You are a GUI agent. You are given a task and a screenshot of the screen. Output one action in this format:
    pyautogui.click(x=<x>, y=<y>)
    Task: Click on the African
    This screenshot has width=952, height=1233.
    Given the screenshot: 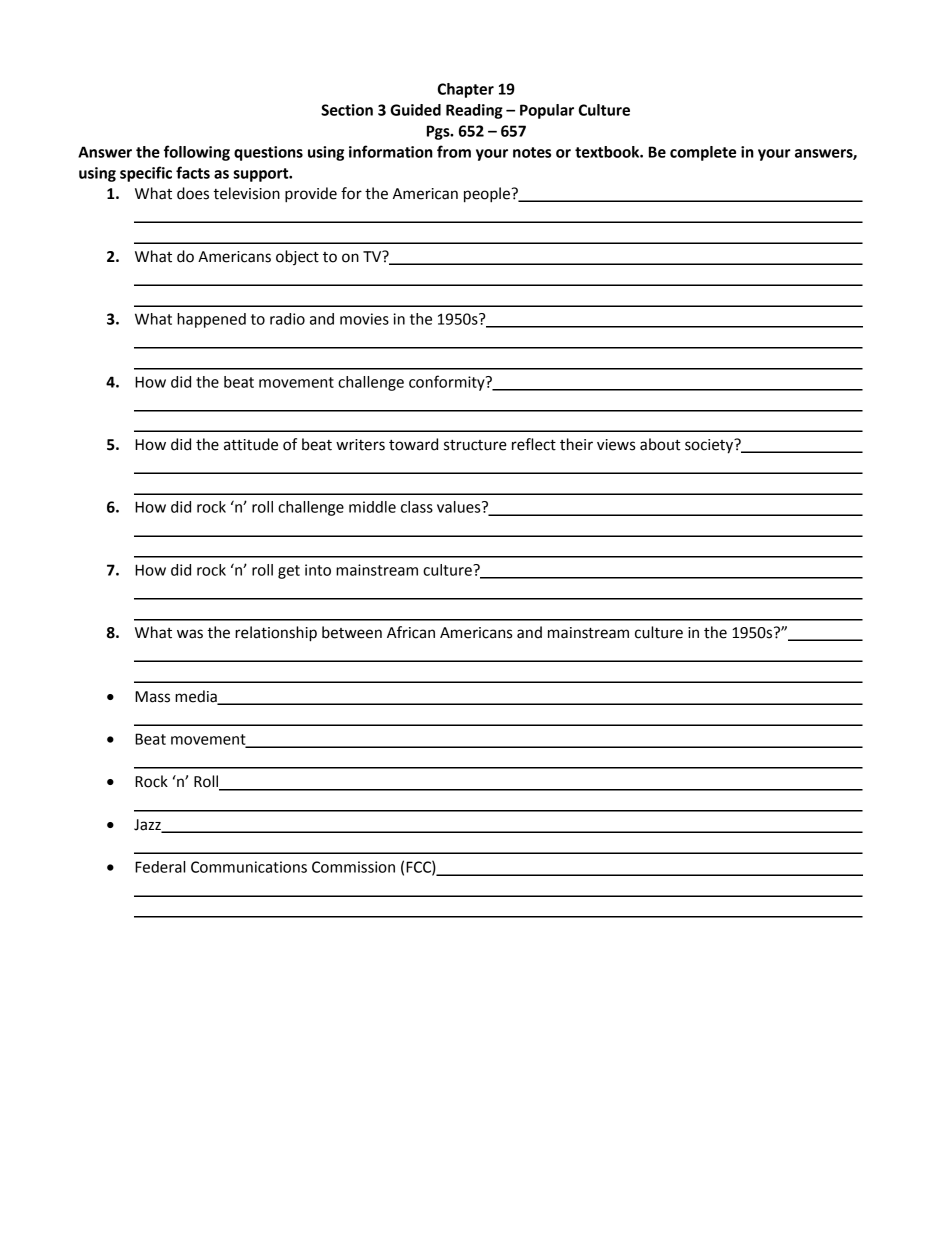 What is the action you would take?
    pyautogui.click(x=411, y=632)
